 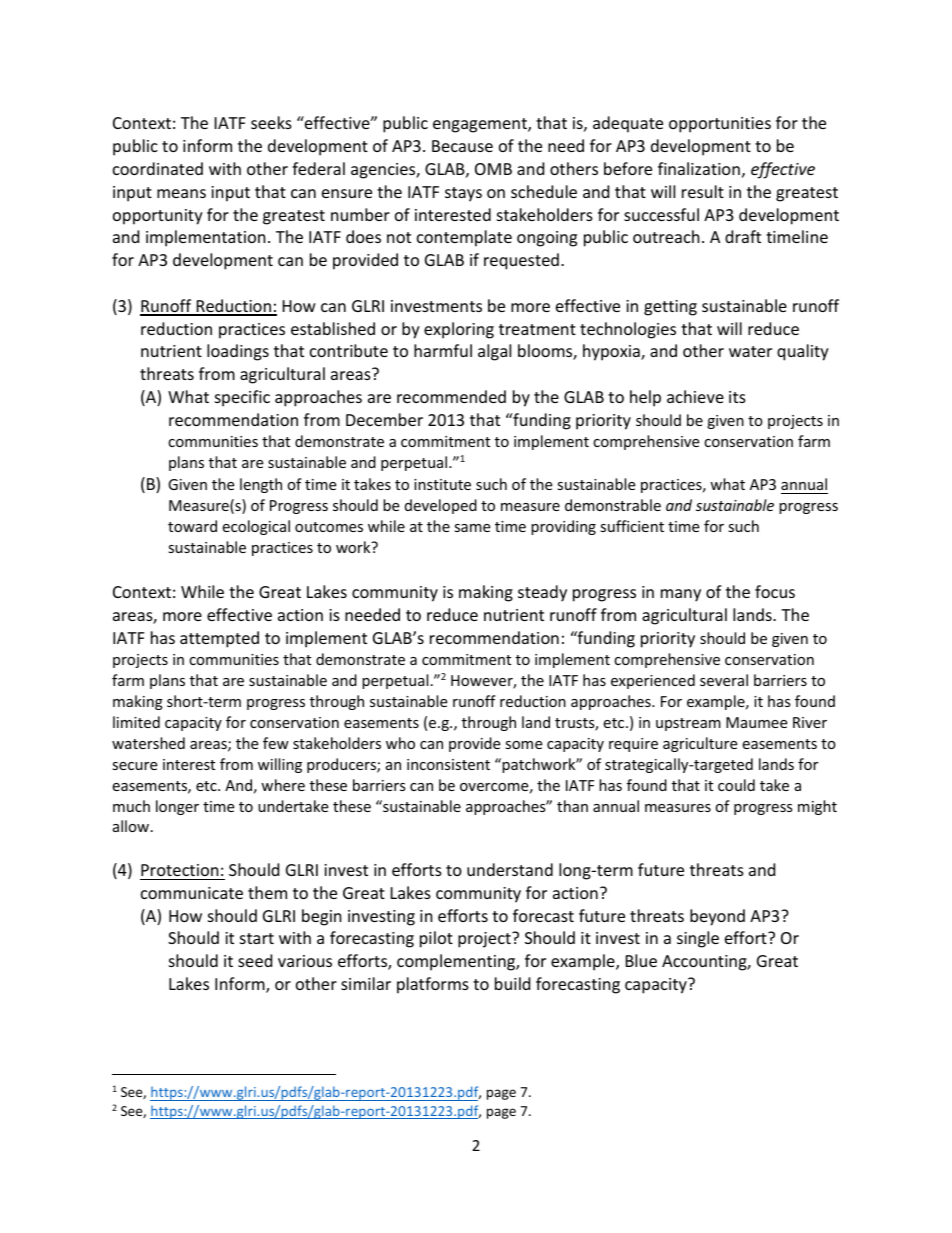 What do you see at coordinates (242, 398) in the screenshot?
I see `specific` at bounding box center [242, 398].
